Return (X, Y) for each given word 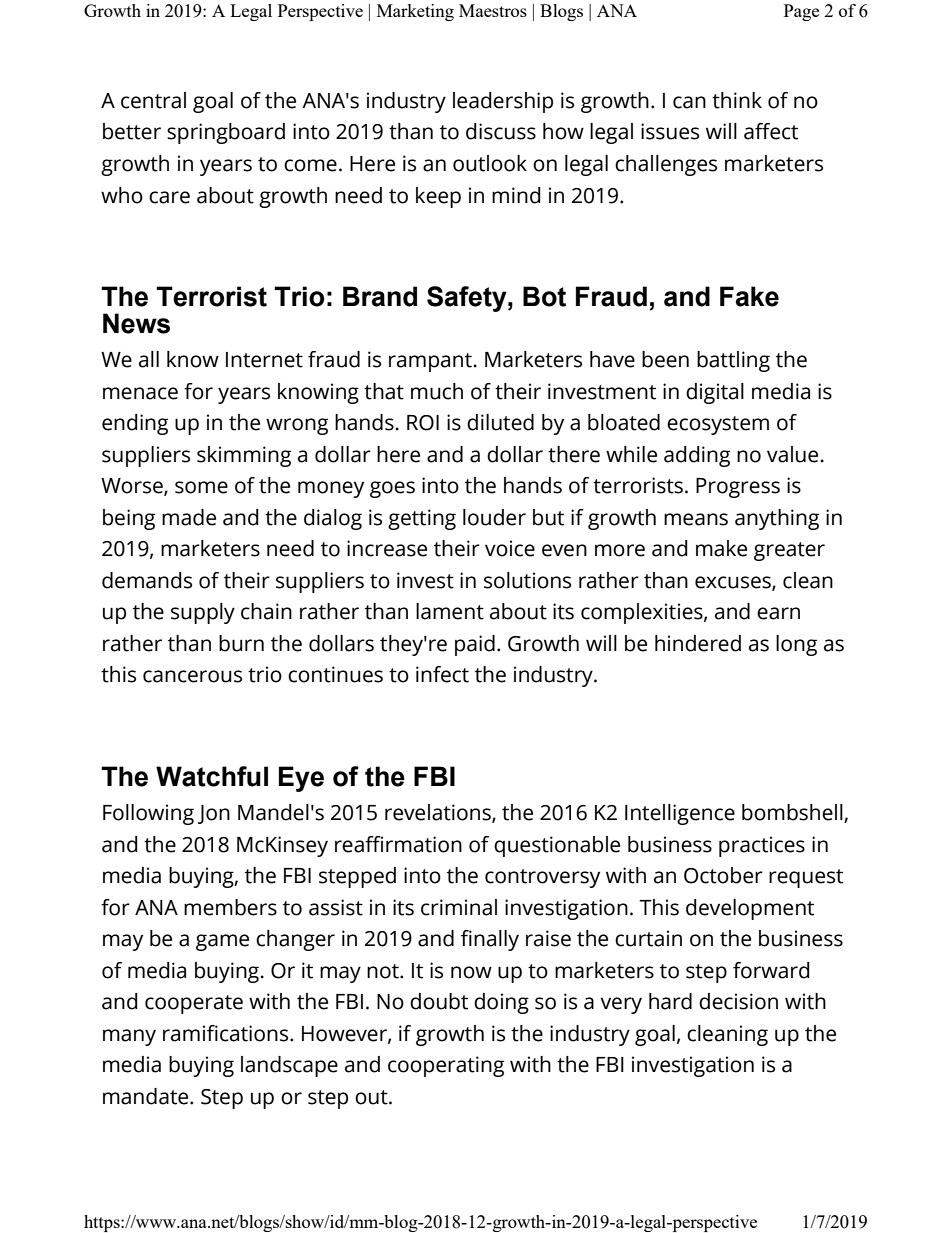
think (737, 100)
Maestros (493, 10)
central (153, 100)
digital (715, 393)
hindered (698, 643)
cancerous (192, 676)
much (437, 391)
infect (442, 674)
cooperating (446, 1066)
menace (140, 393)
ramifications (227, 1033)
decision (738, 1001)
